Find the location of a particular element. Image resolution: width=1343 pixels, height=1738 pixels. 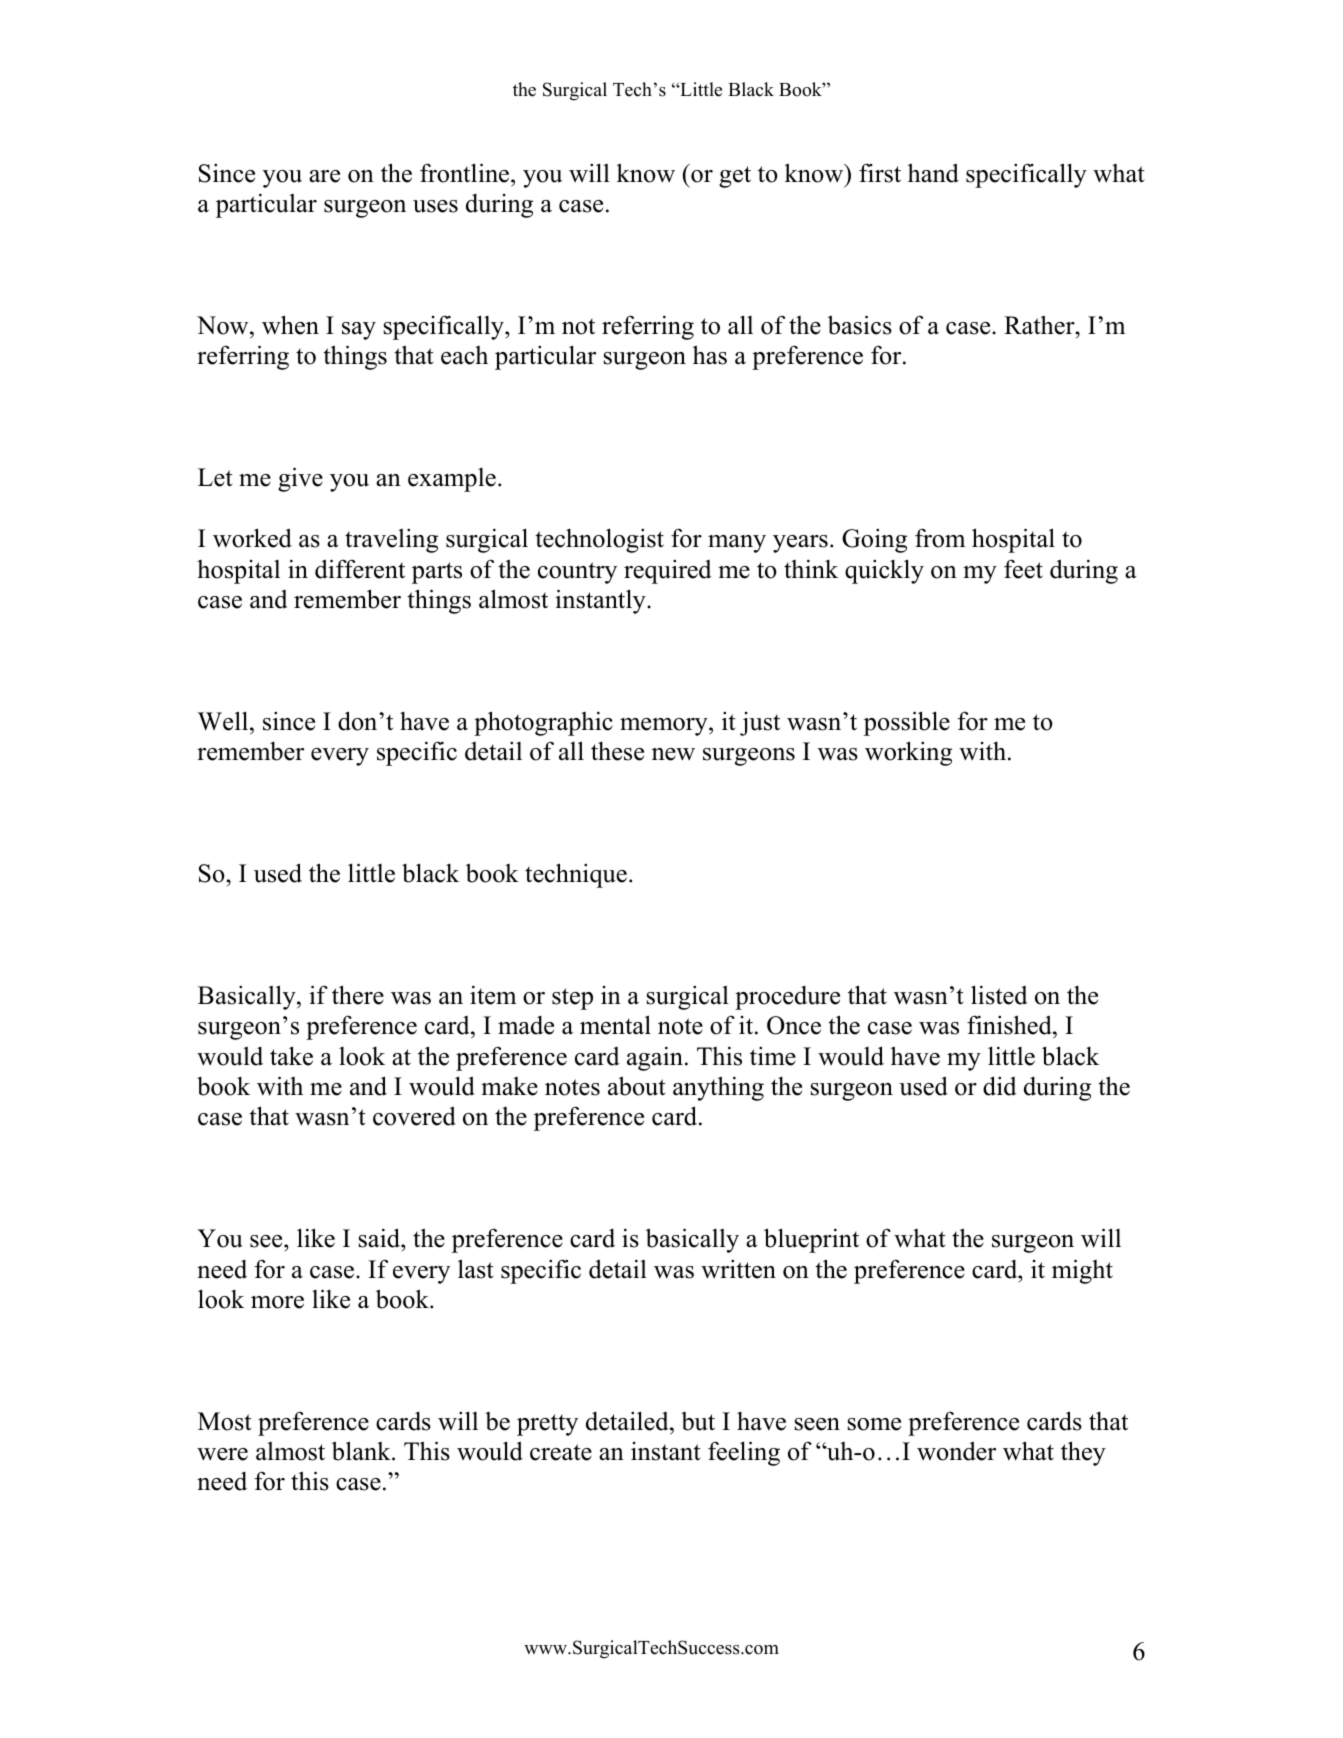

about is located at coordinates (637, 1086).
